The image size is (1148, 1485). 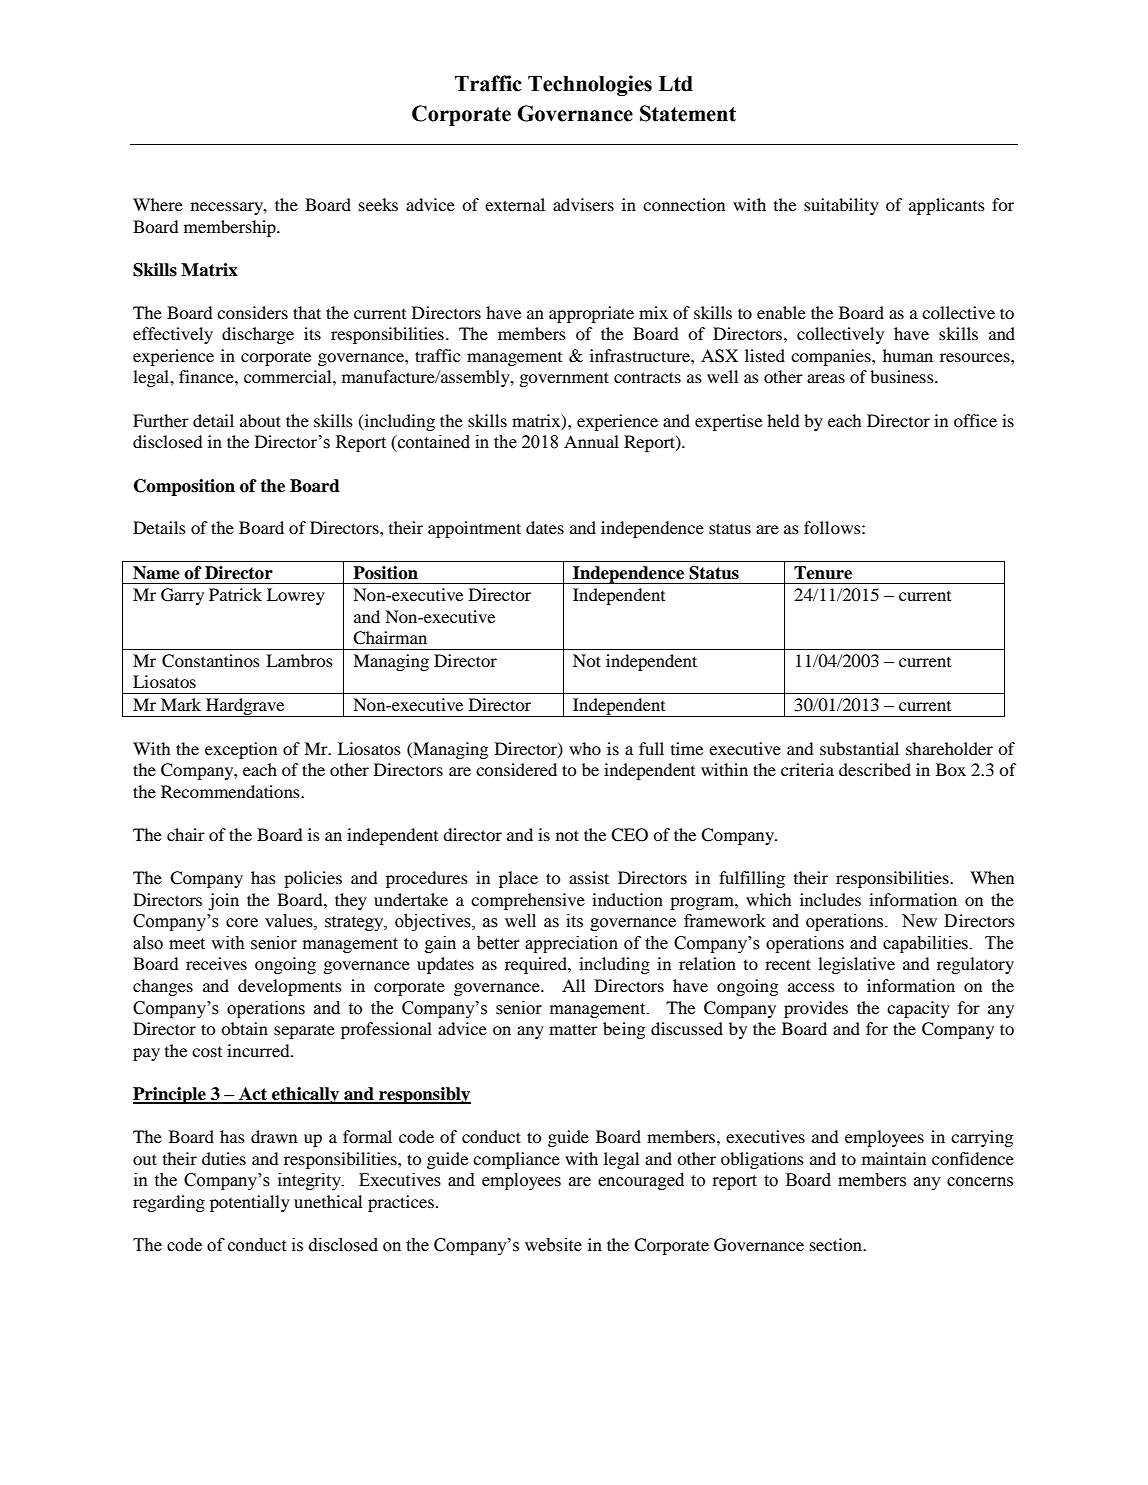 What do you see at coordinates (250, 1203) in the screenshot?
I see `potentially` at bounding box center [250, 1203].
